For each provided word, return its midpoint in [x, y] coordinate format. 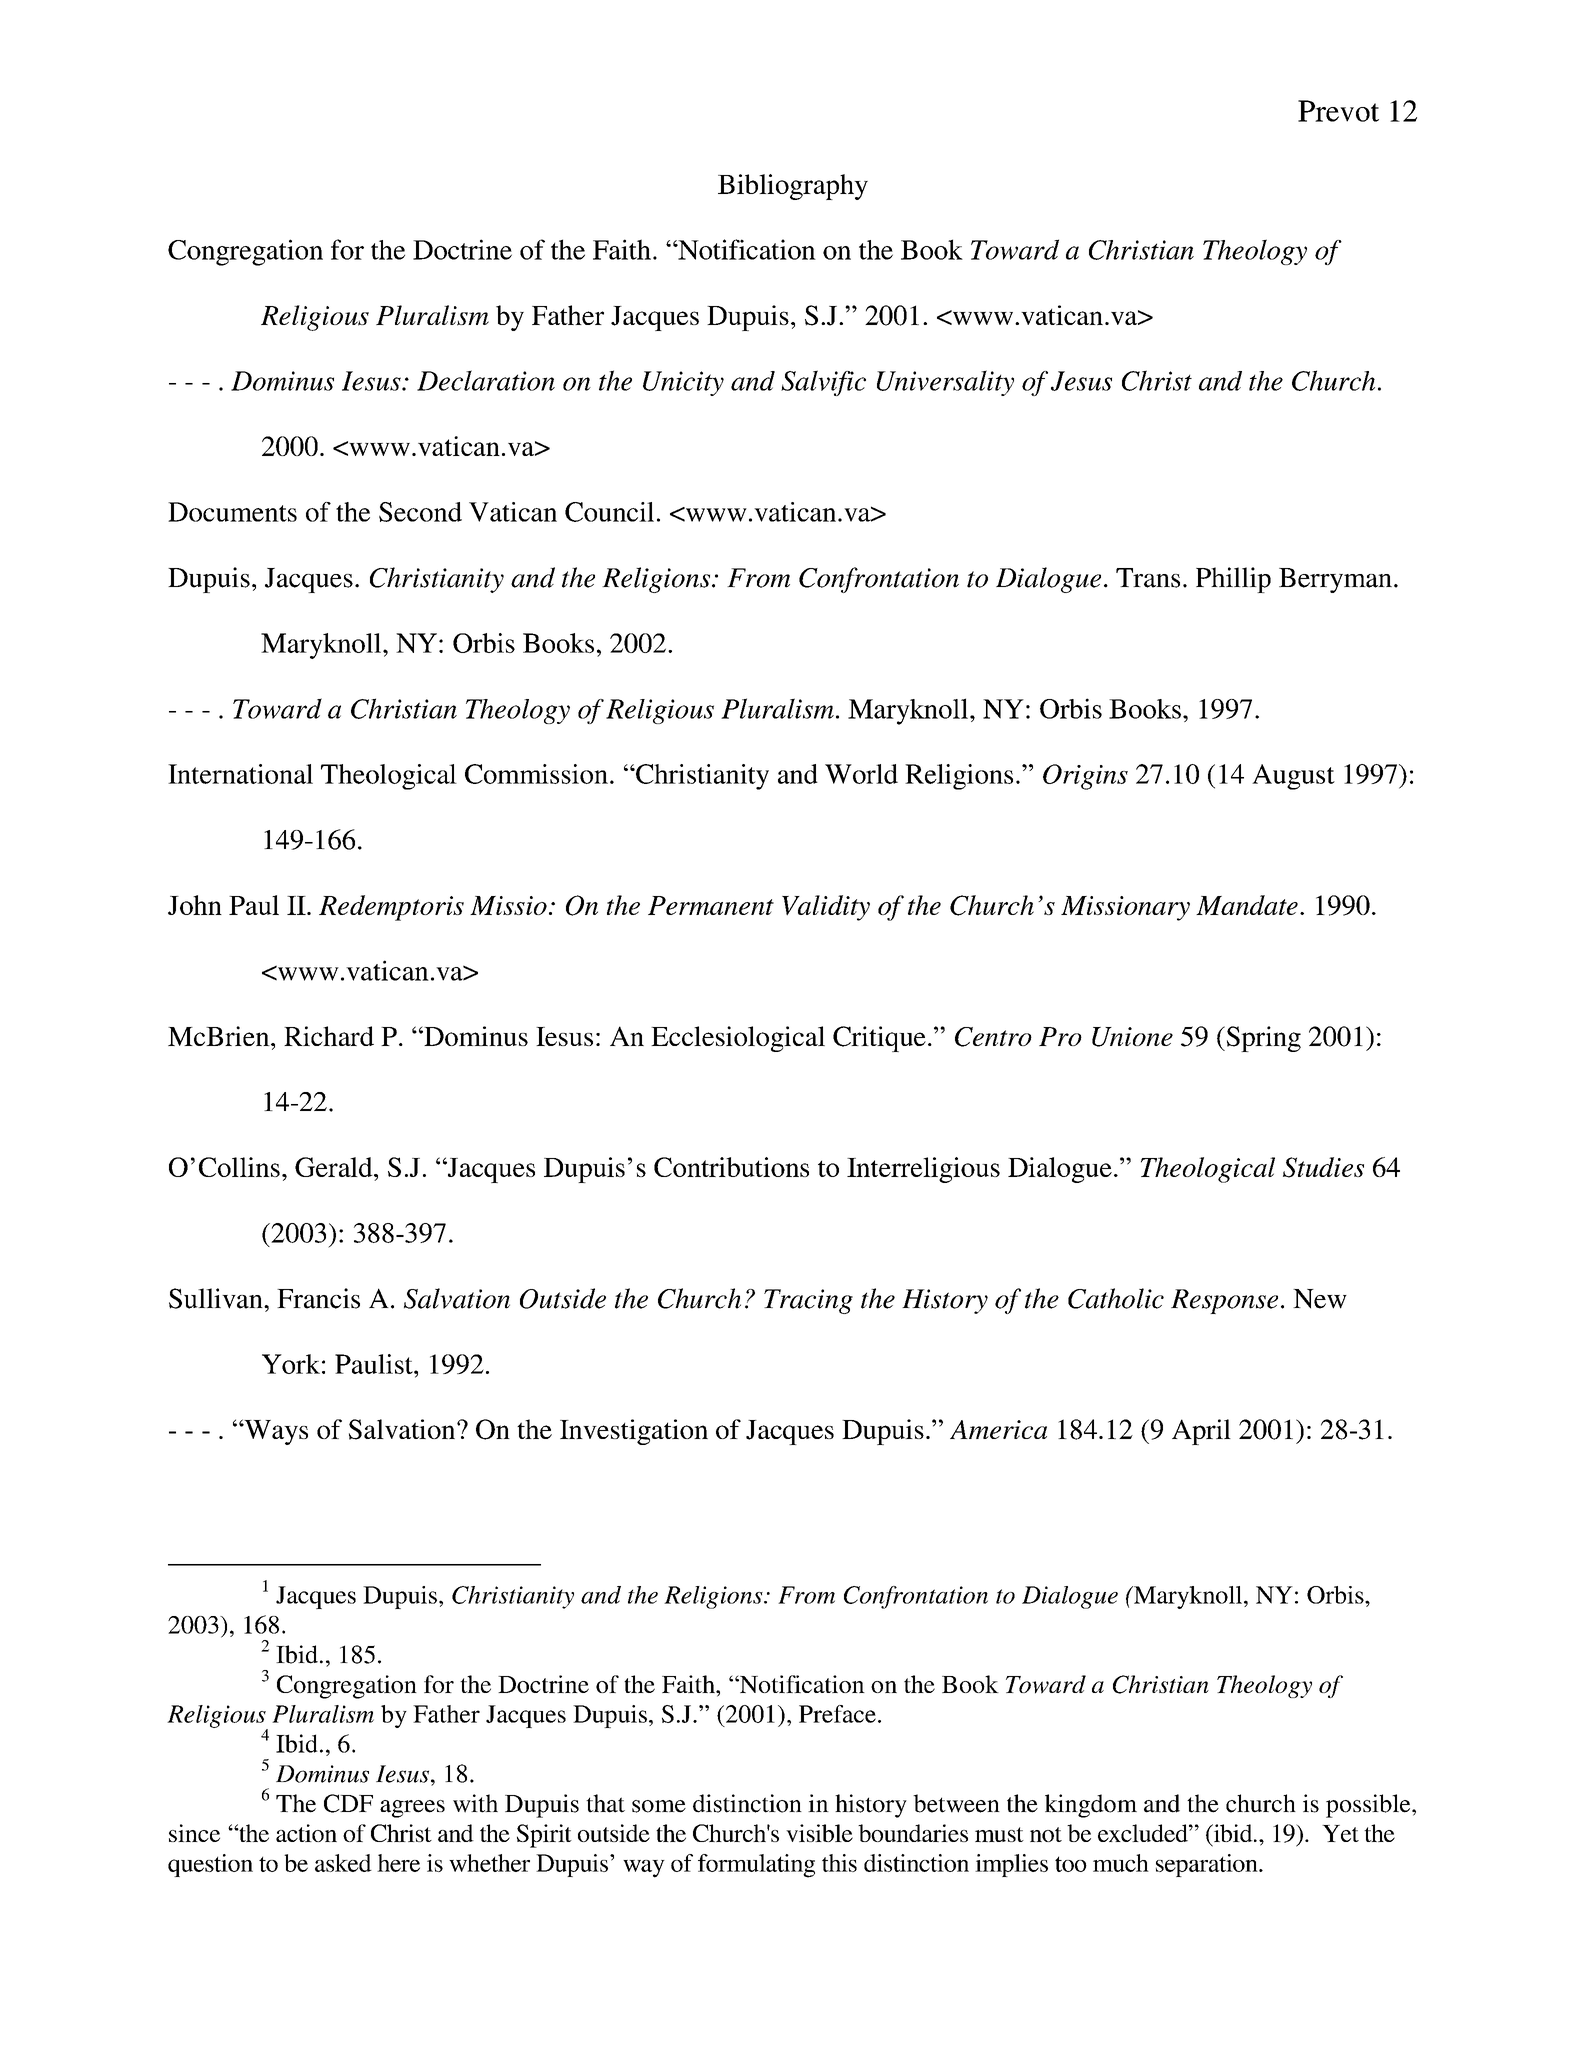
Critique [879, 1039]
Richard [329, 1036]
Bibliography [793, 187]
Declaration [486, 380]
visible [819, 1833]
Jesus [1081, 381]
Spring [1262, 1039]
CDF [348, 1803]
